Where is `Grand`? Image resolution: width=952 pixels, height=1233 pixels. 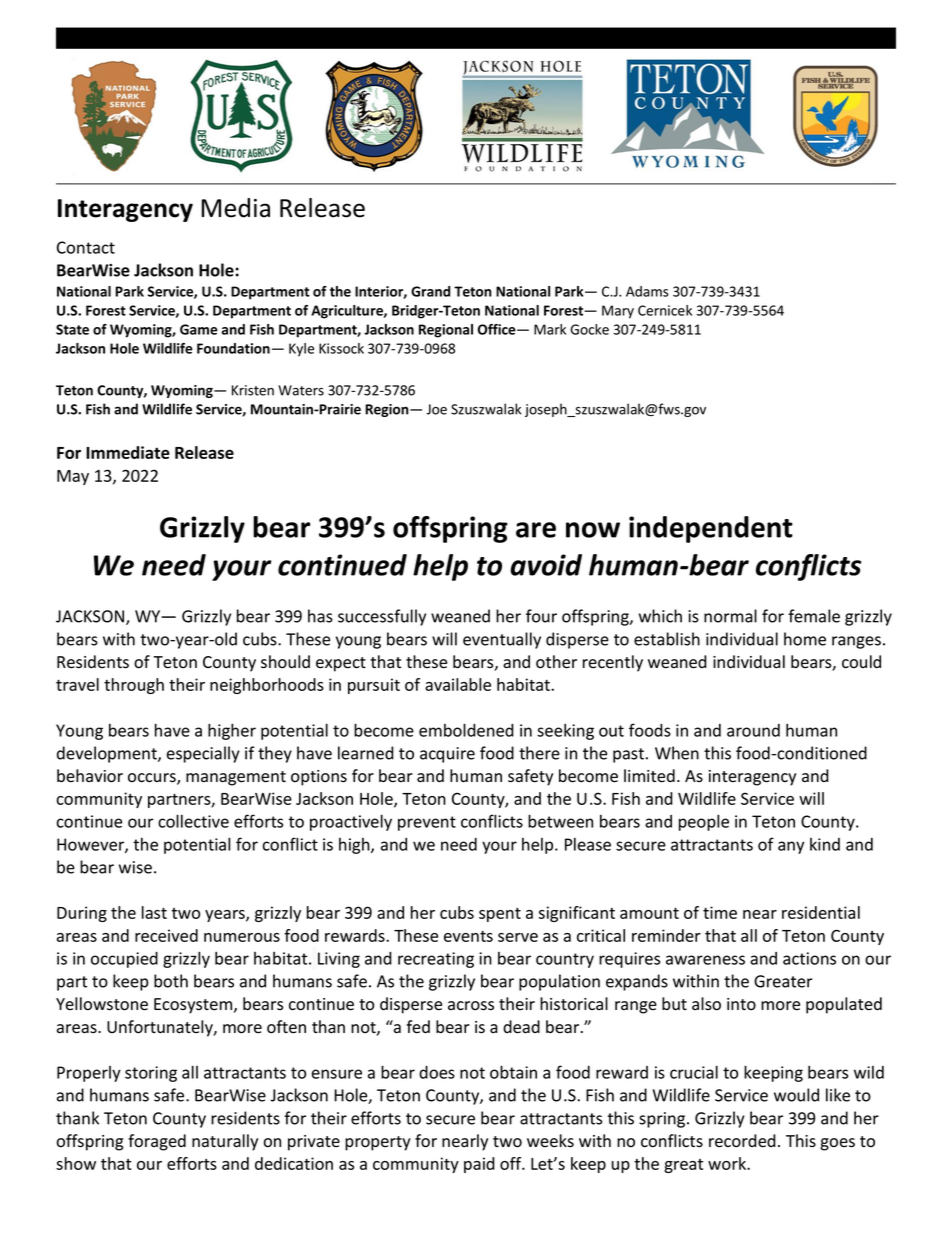
Grand is located at coordinates (430, 291).
